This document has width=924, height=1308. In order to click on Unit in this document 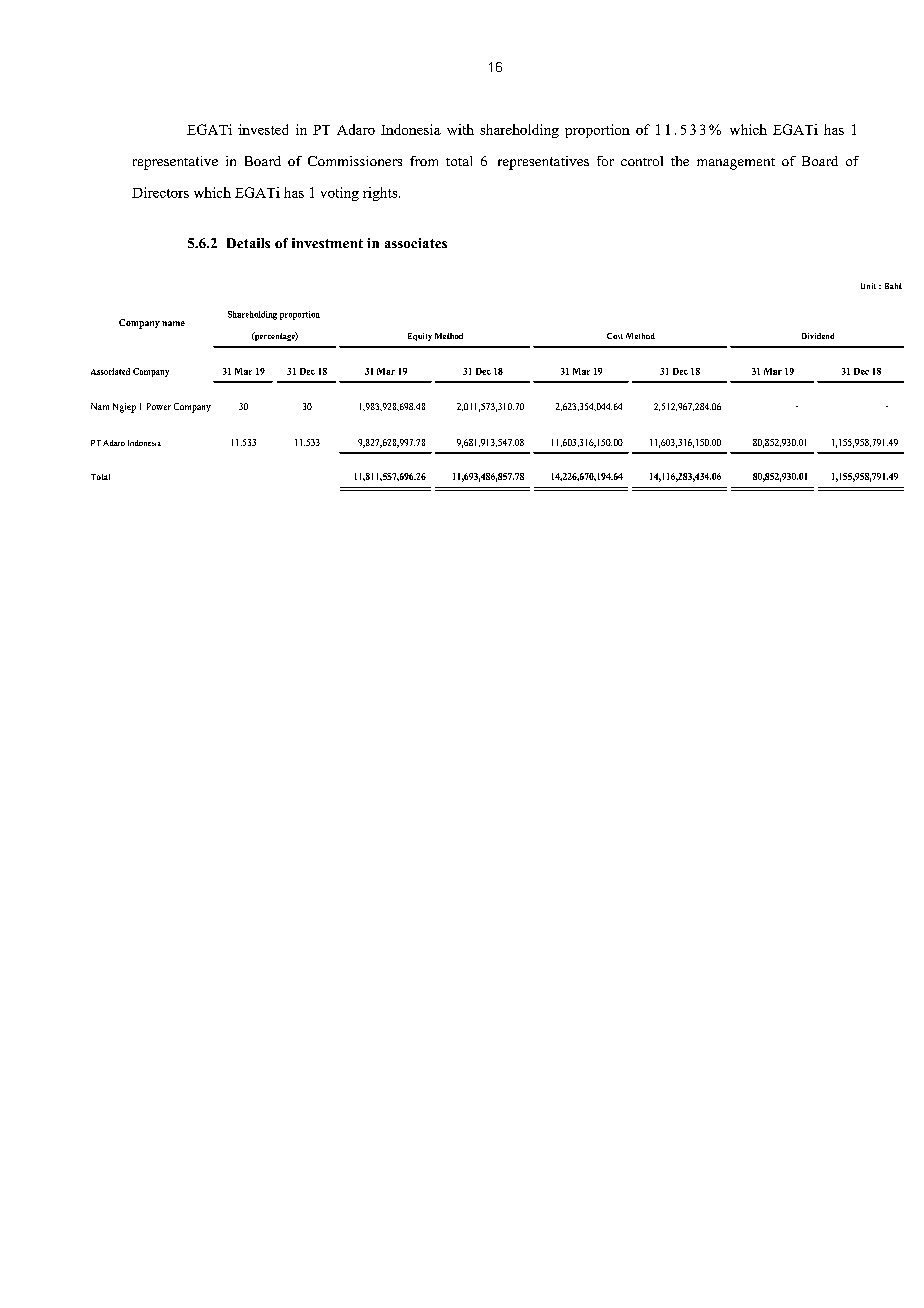, I will do `click(868, 286)`.
